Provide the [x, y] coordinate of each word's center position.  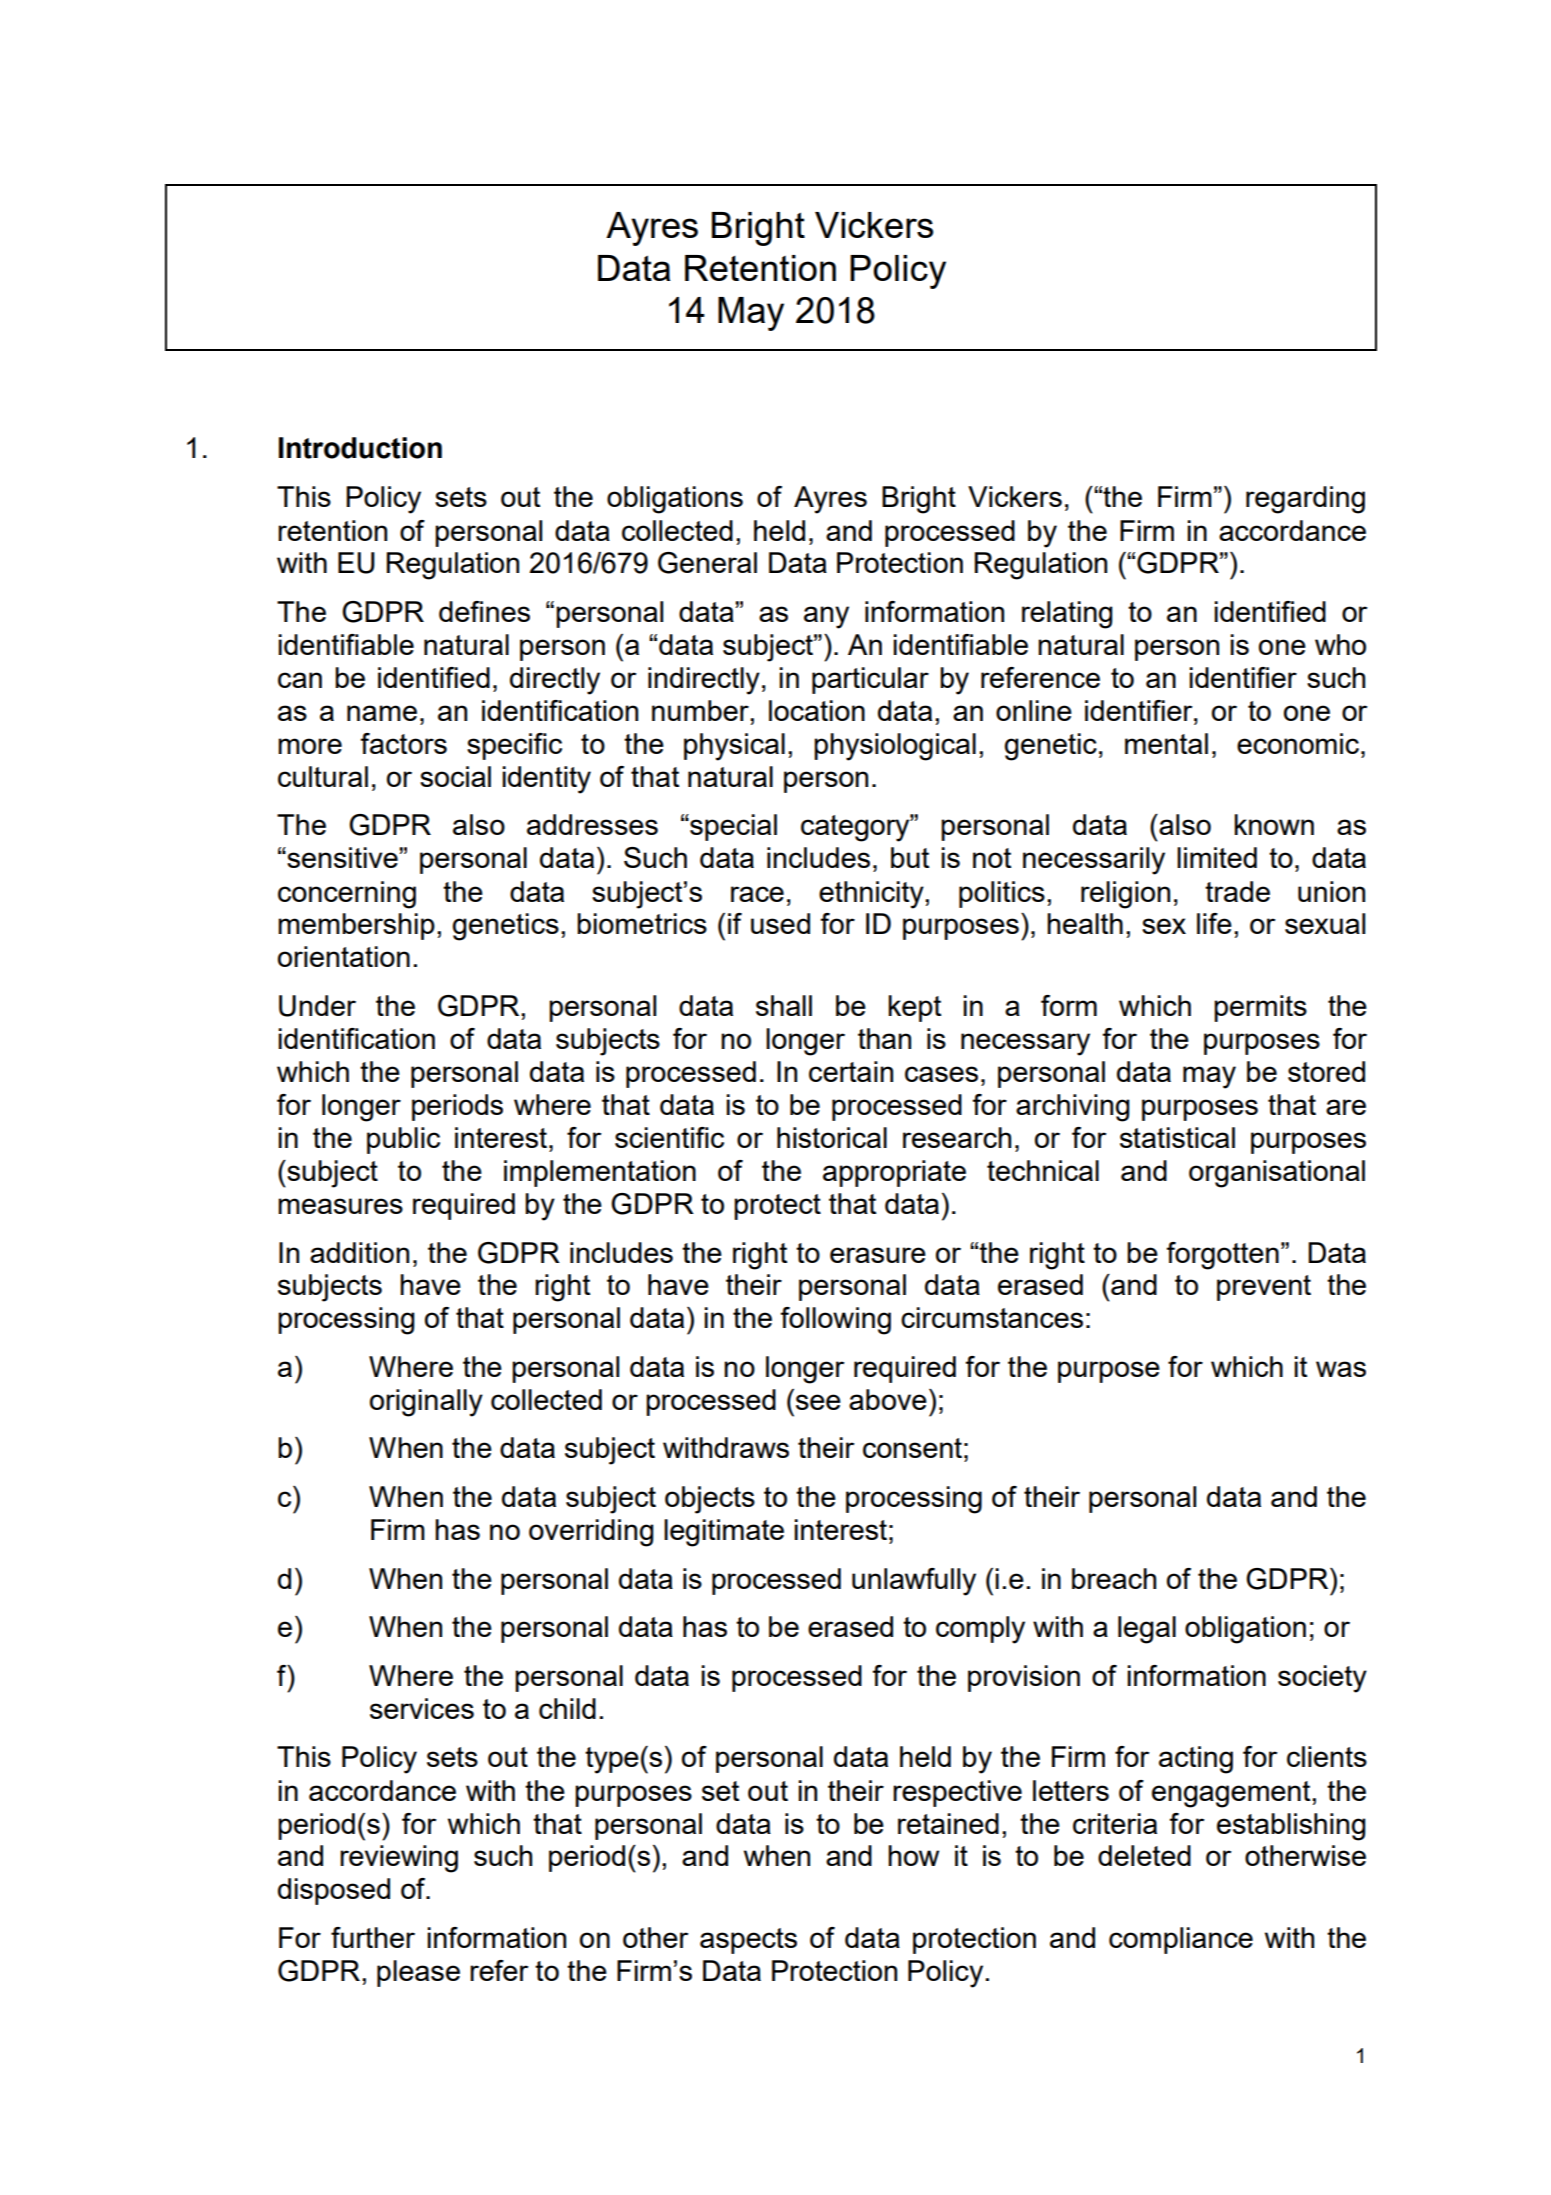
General [707, 563]
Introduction [360, 448]
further [373, 1937]
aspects [748, 1941]
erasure [878, 1255]
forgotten [1223, 1256]
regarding [1305, 500]
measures [340, 1206]
